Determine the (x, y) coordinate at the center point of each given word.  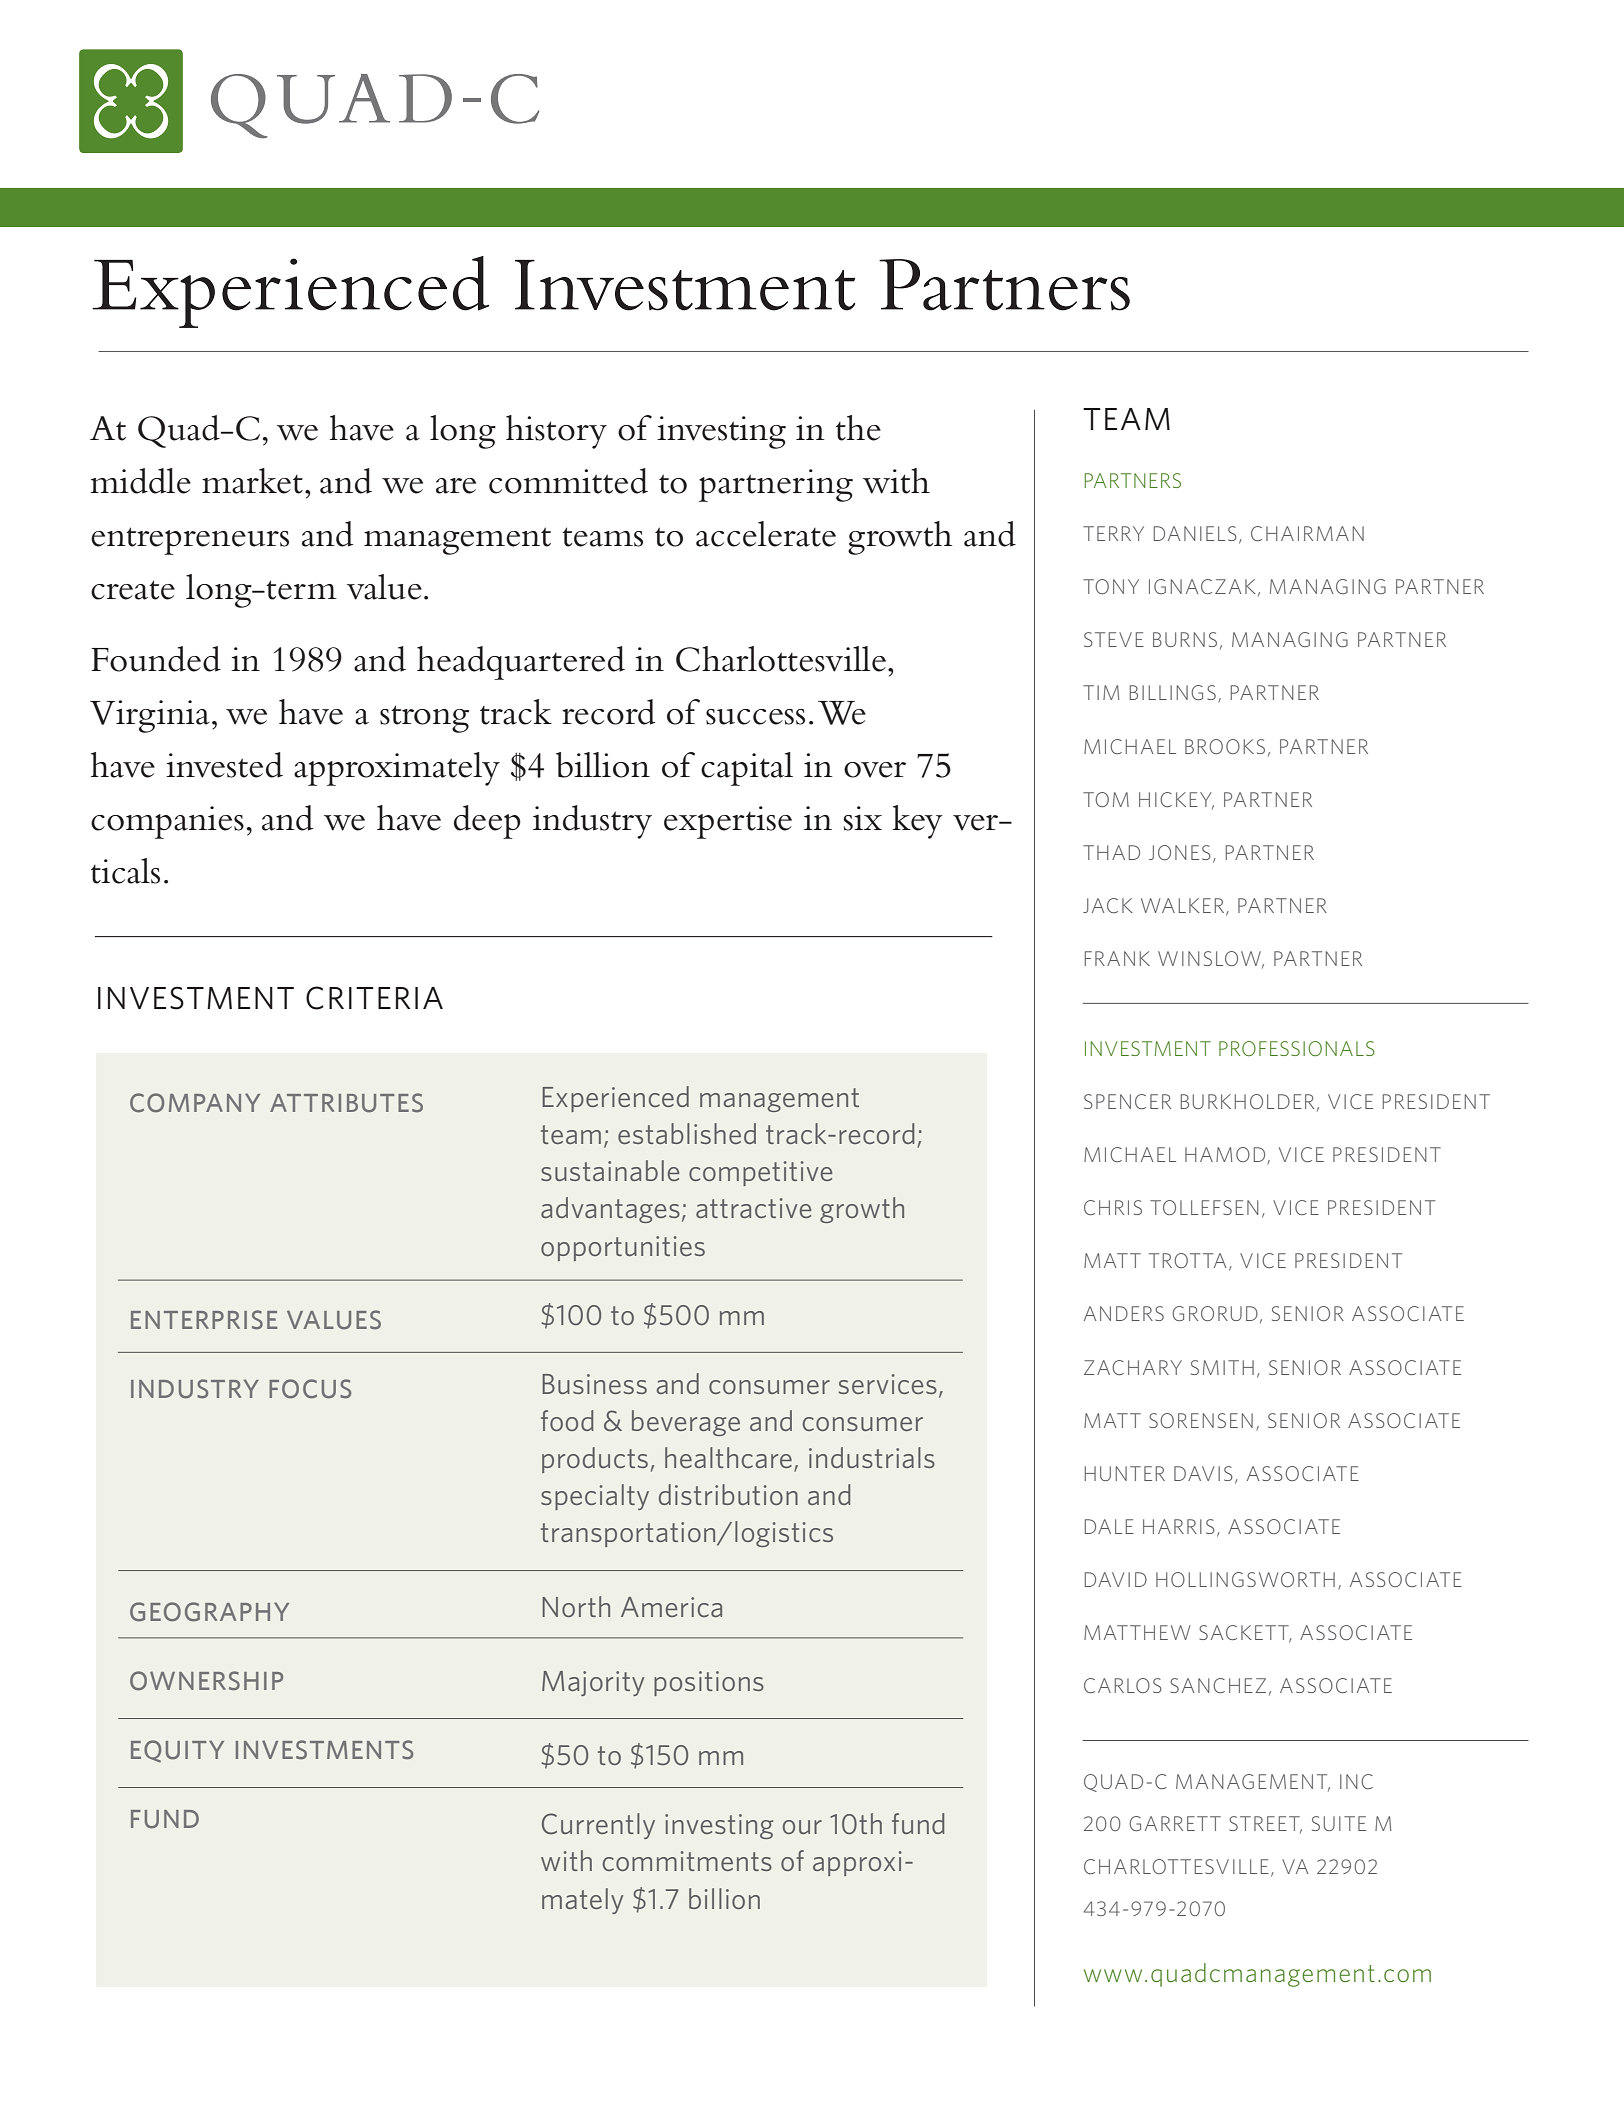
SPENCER (1127, 1101)
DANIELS (1195, 533)
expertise (728, 822)
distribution (728, 1494)
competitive (760, 1173)
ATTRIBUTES (346, 1103)
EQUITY (177, 1751)
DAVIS (1203, 1473)
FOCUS (310, 1389)
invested (224, 765)
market (252, 481)
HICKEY (1176, 800)
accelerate (766, 534)
